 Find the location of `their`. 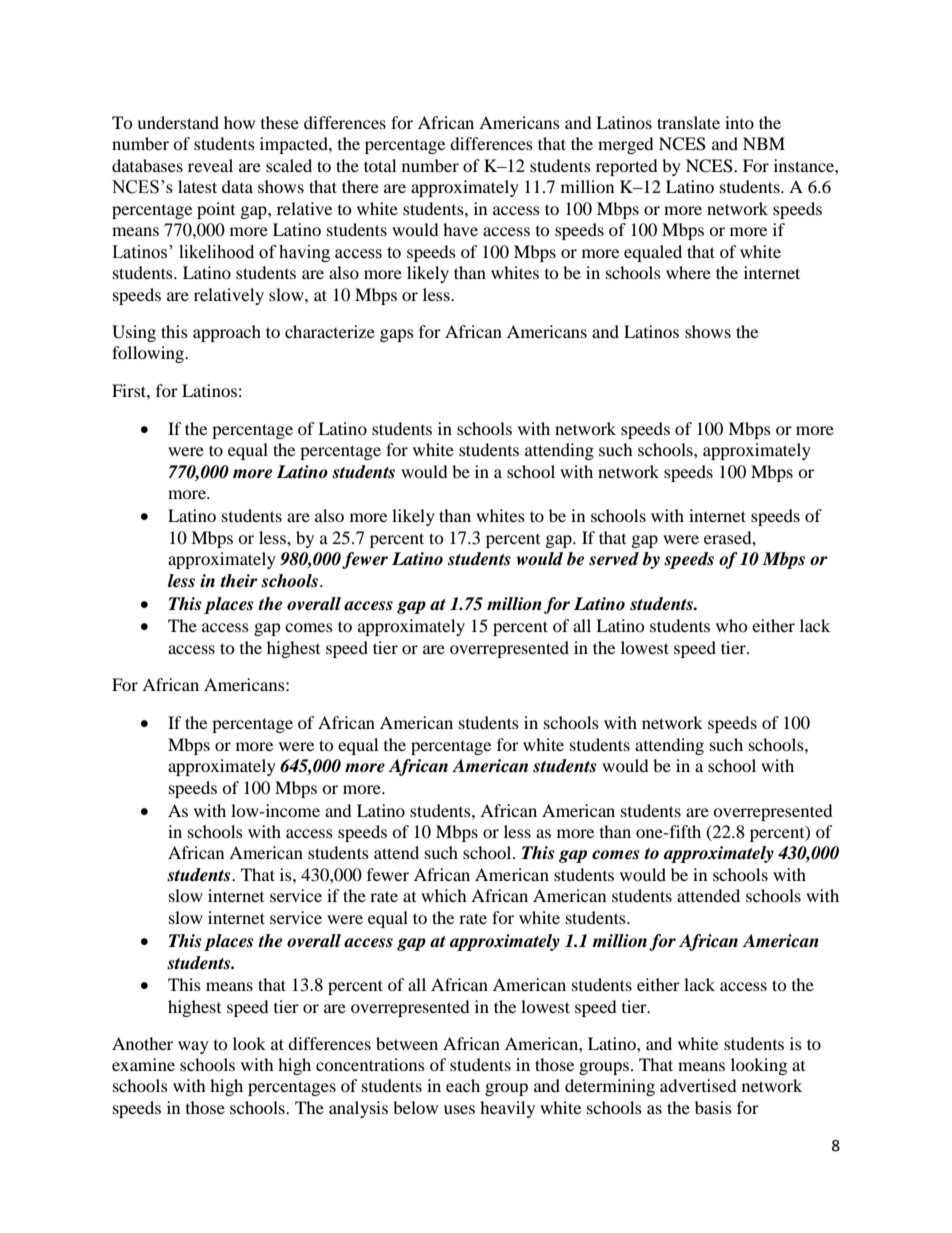

their is located at coordinates (239, 581).
